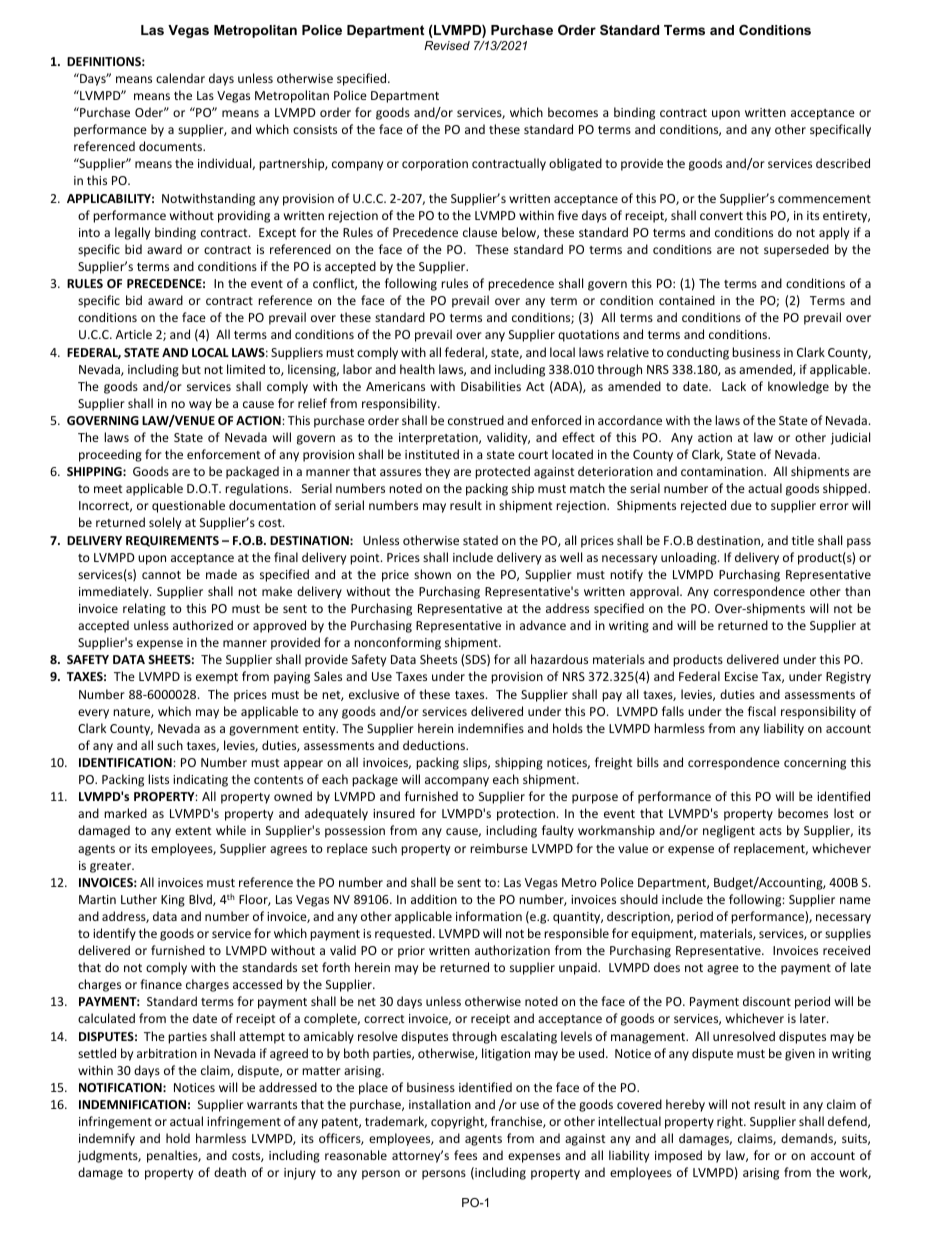 The width and height of the screenshot is (952, 1233). What do you see at coordinates (843, 163) in the screenshot?
I see `described` at bounding box center [843, 163].
